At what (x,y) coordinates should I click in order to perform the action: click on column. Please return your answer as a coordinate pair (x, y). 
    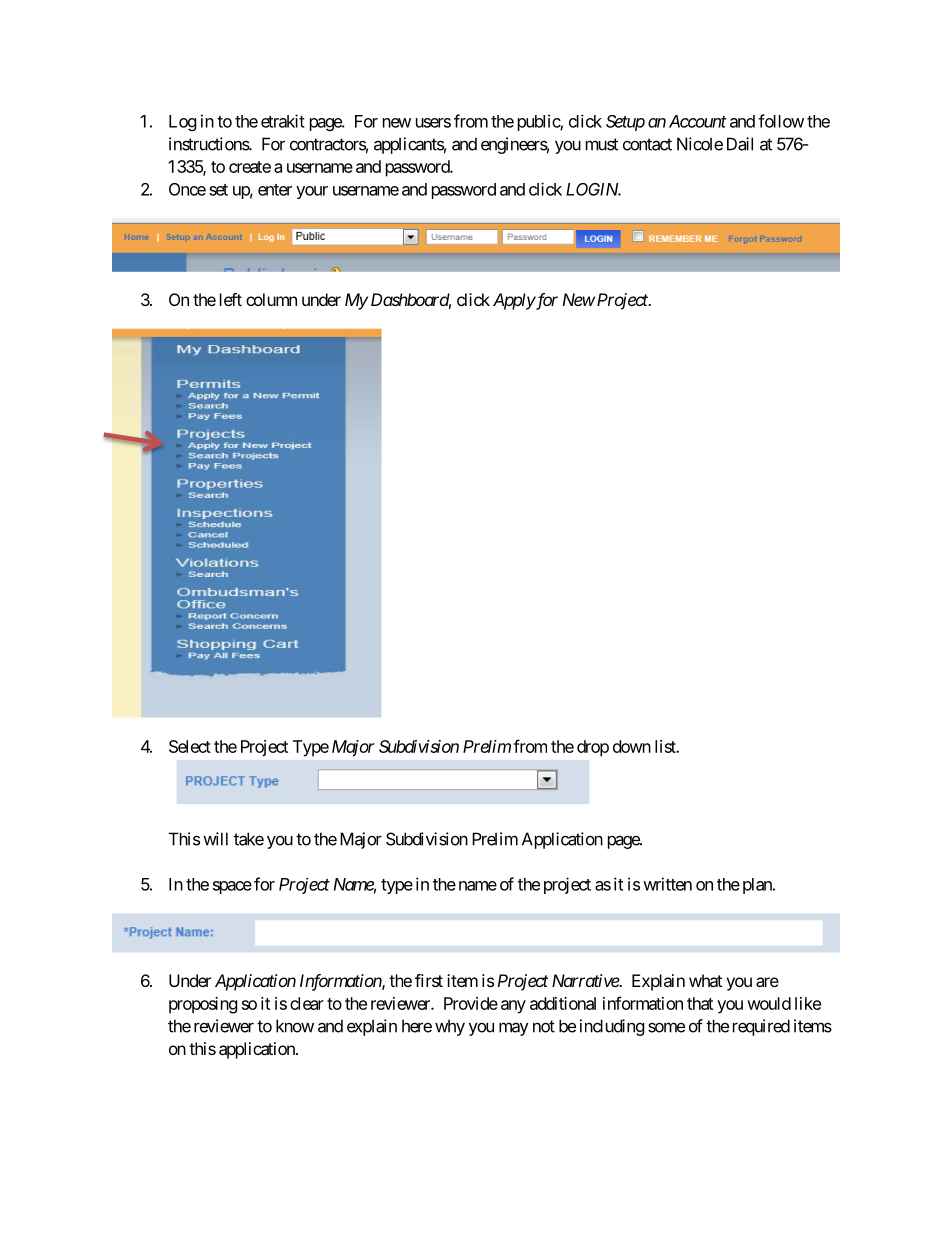
    Looking at the image, I should click on (271, 299).
